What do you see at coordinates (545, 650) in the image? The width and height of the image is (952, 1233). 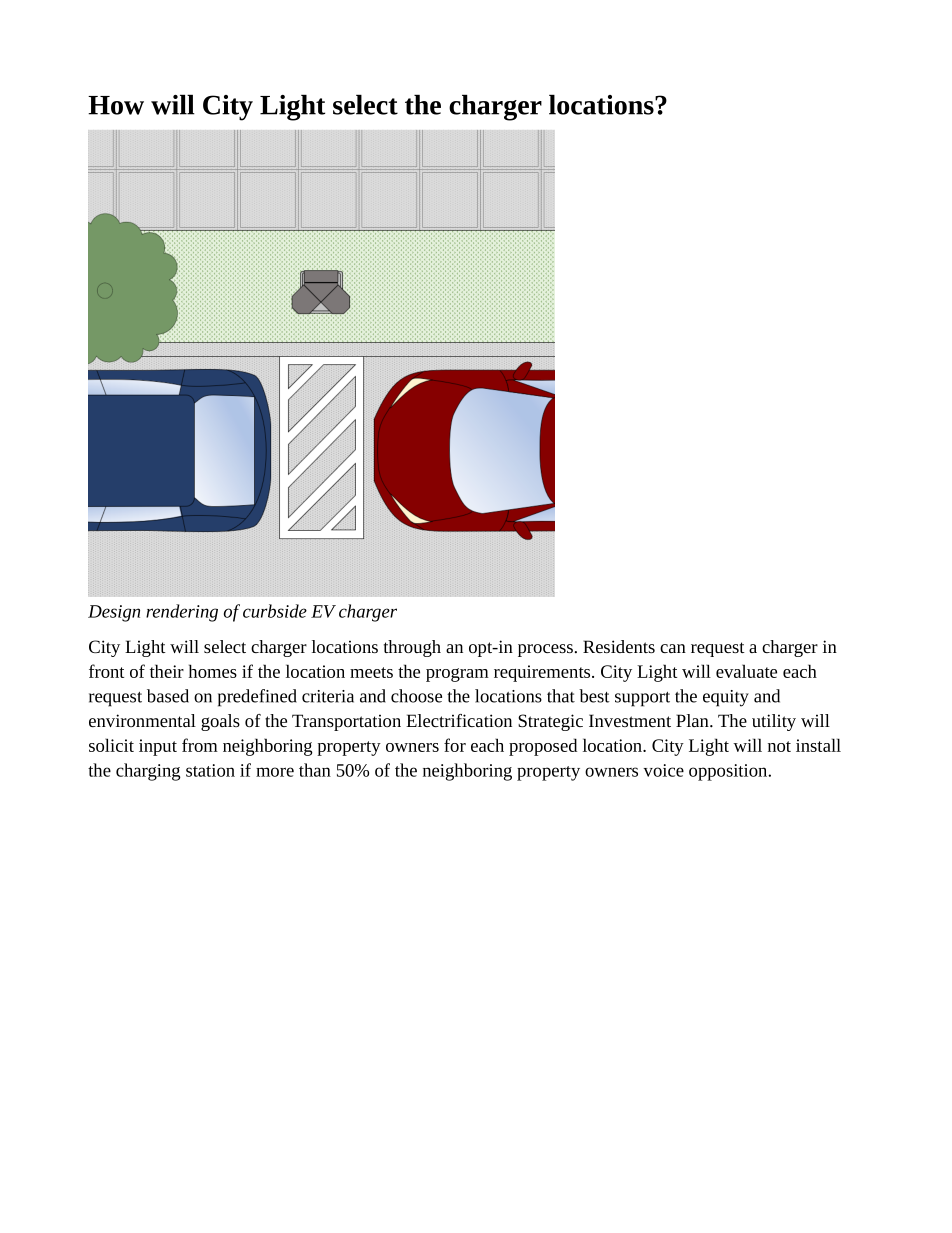 I see `process` at bounding box center [545, 650].
